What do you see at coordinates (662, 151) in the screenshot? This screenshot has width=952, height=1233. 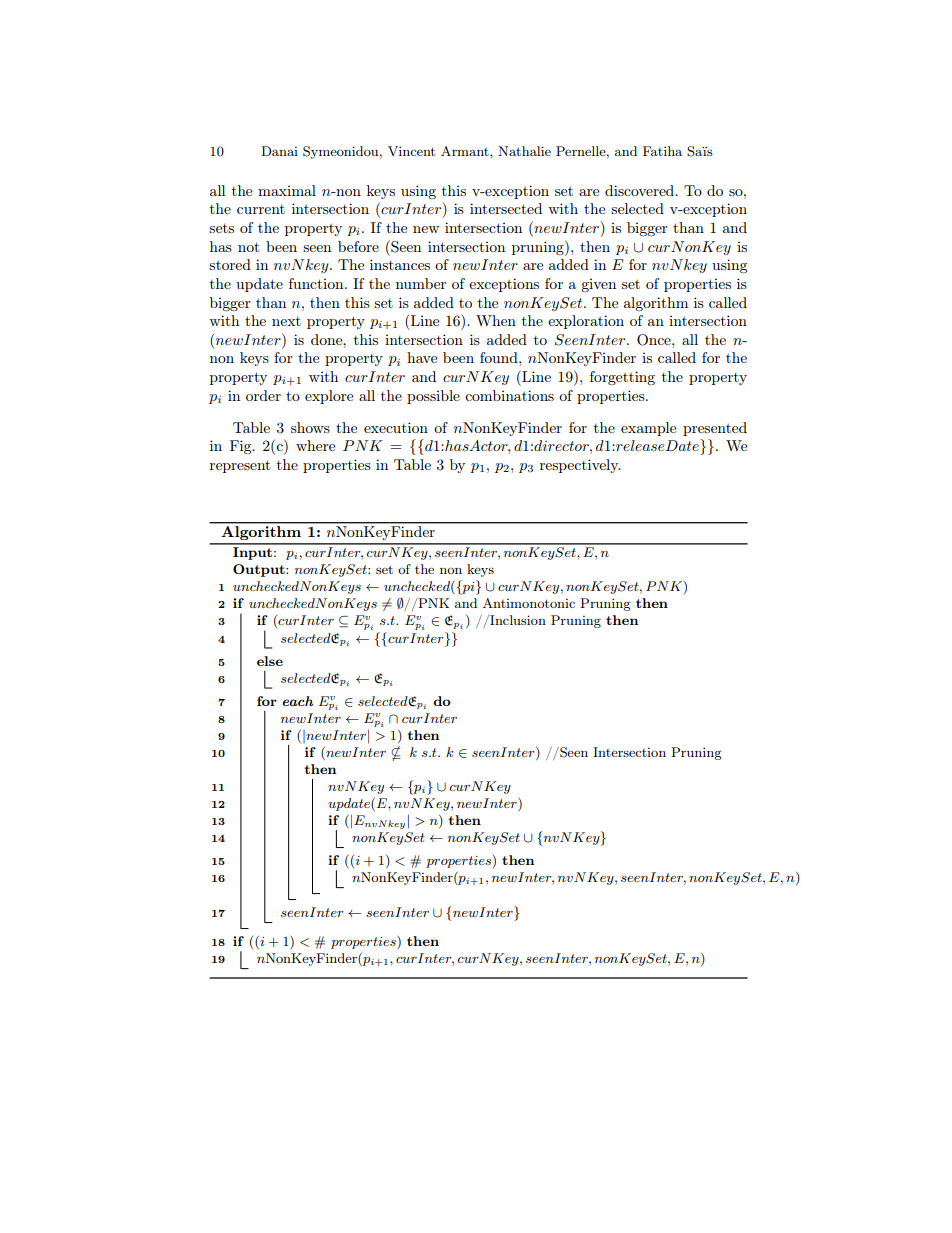 I see `Fatiha` at bounding box center [662, 151].
